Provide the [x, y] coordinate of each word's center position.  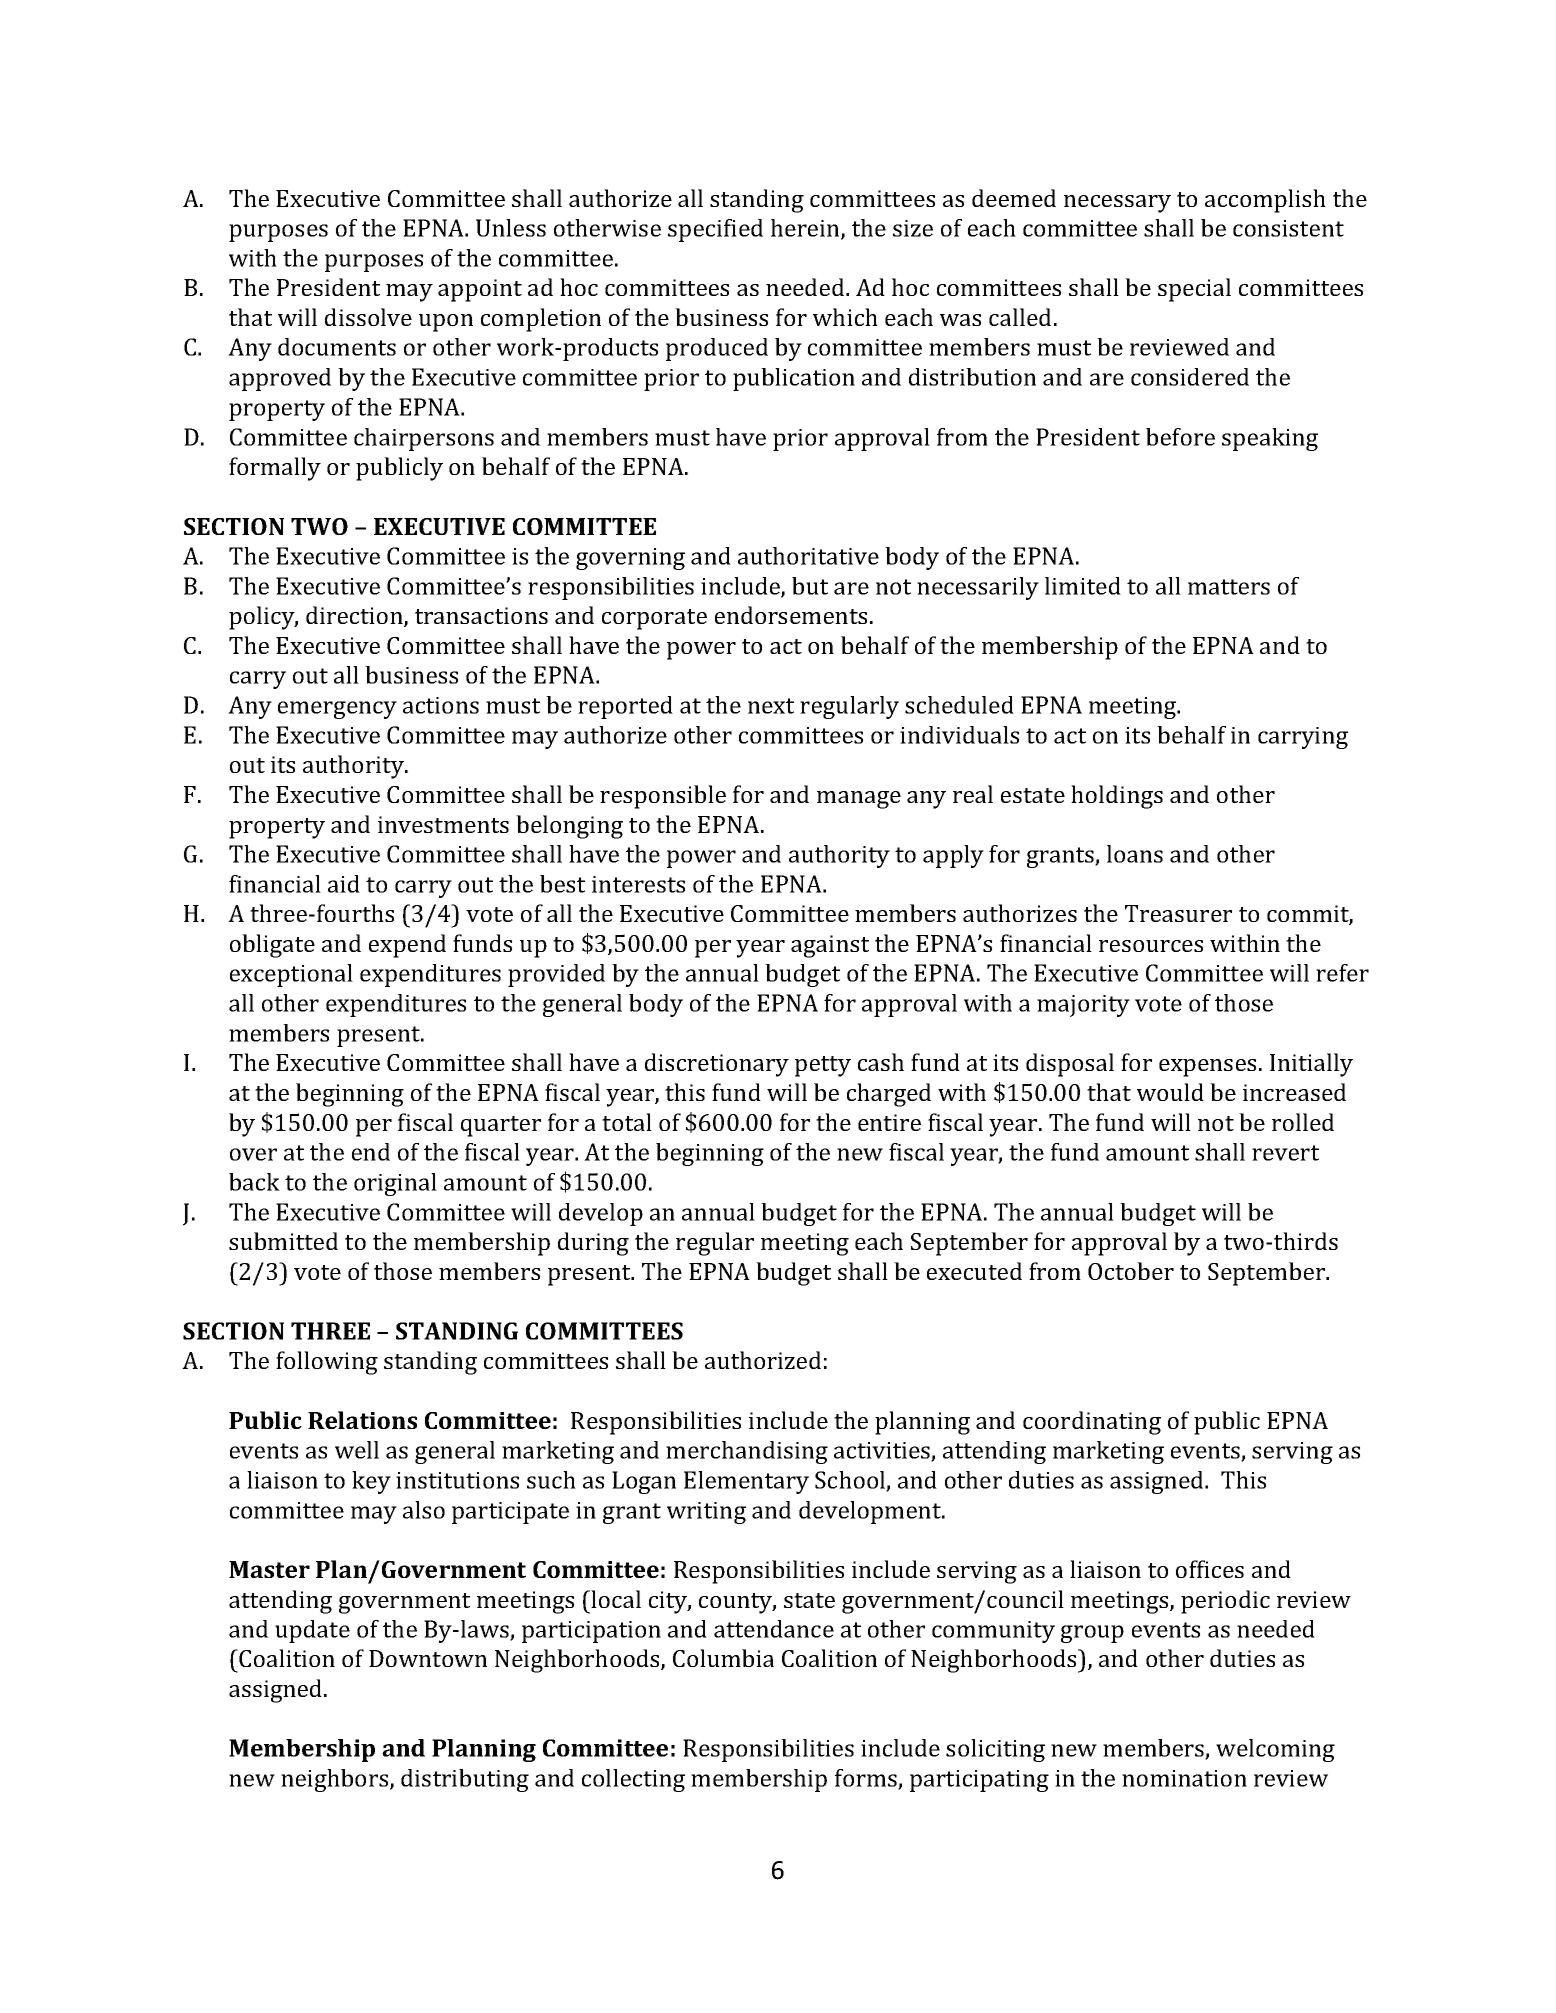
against [830, 946]
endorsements [791, 615]
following [327, 1363]
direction [355, 616]
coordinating [1092, 1423]
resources [1151, 946]
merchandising [747, 1452]
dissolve [368, 317]
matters [1229, 587]
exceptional [291, 975]
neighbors [336, 1780]
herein [806, 229]
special [1194, 290]
